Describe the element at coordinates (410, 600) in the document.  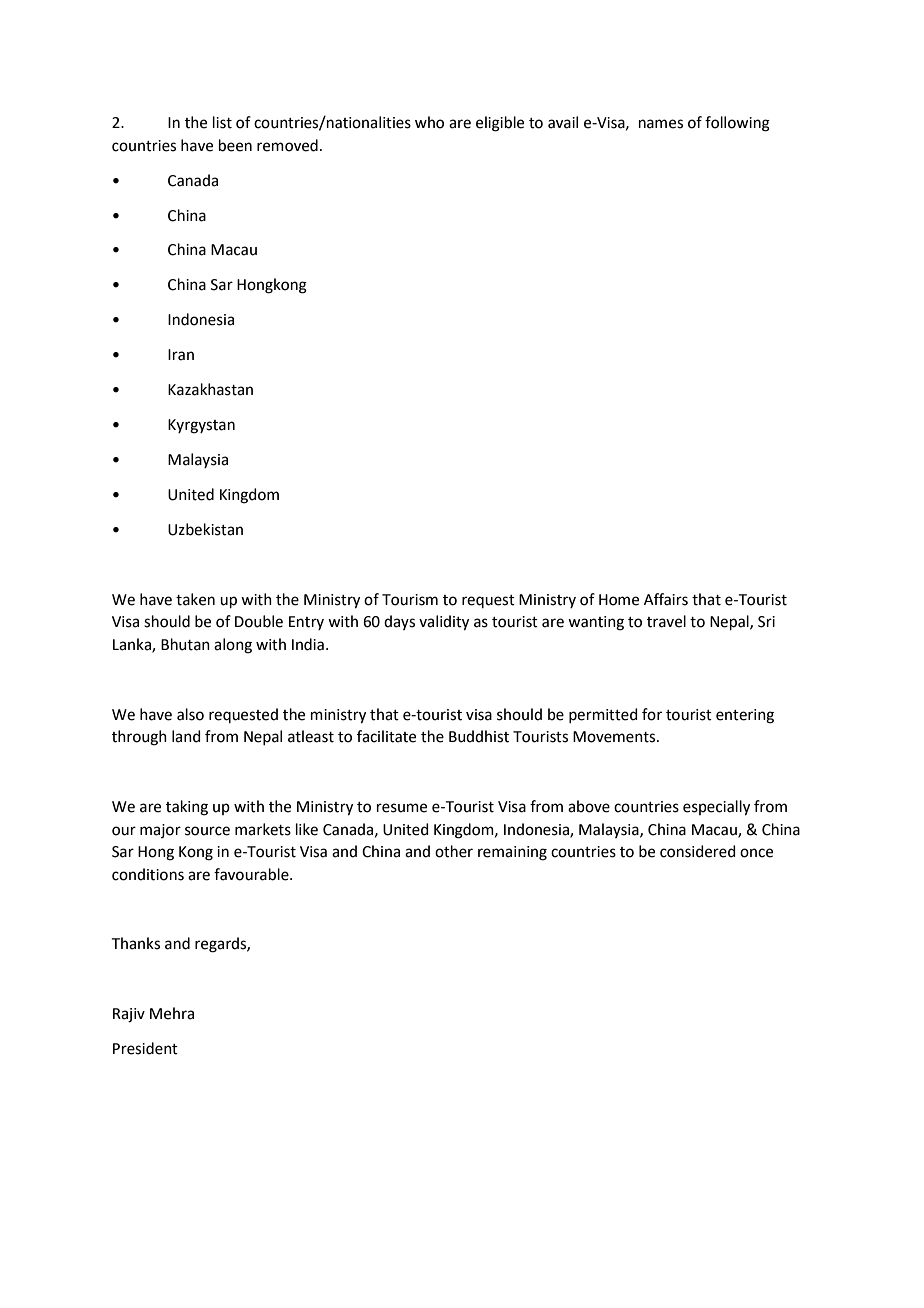
I see `Tourism` at that location.
